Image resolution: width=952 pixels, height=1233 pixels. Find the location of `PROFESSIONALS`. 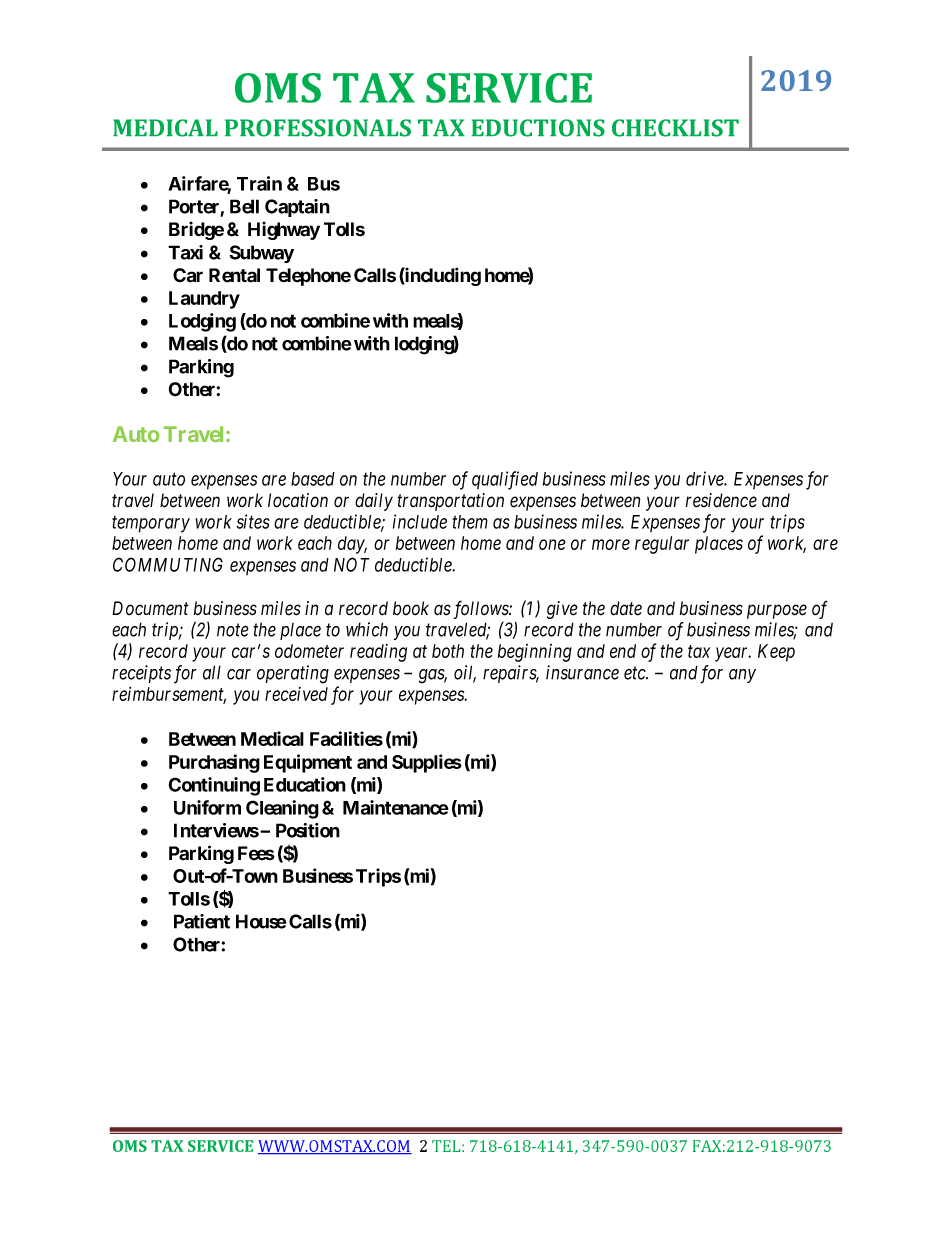

PROFESSIONALS is located at coordinates (318, 128).
